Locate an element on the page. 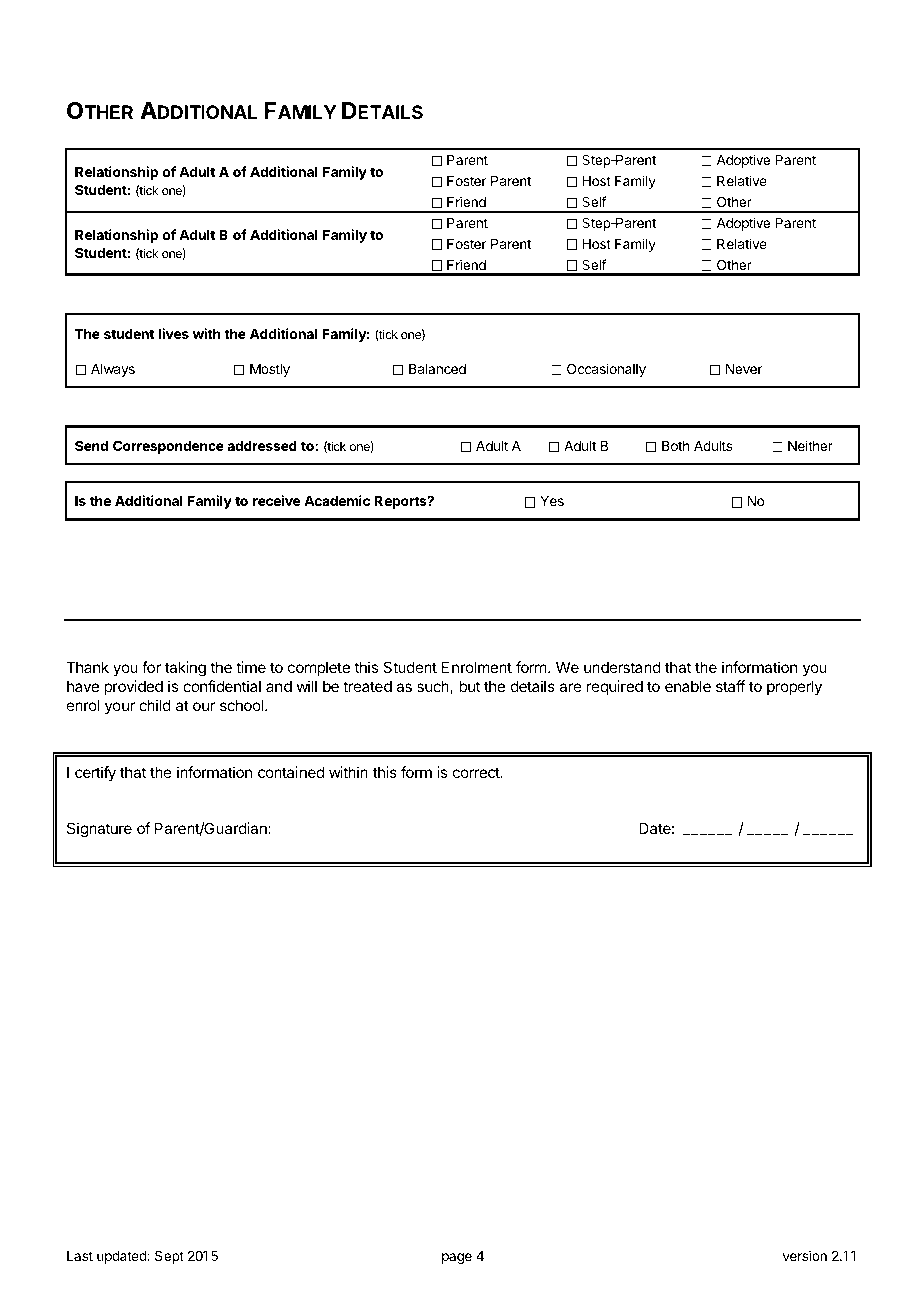  Signature is located at coordinates (99, 830).
